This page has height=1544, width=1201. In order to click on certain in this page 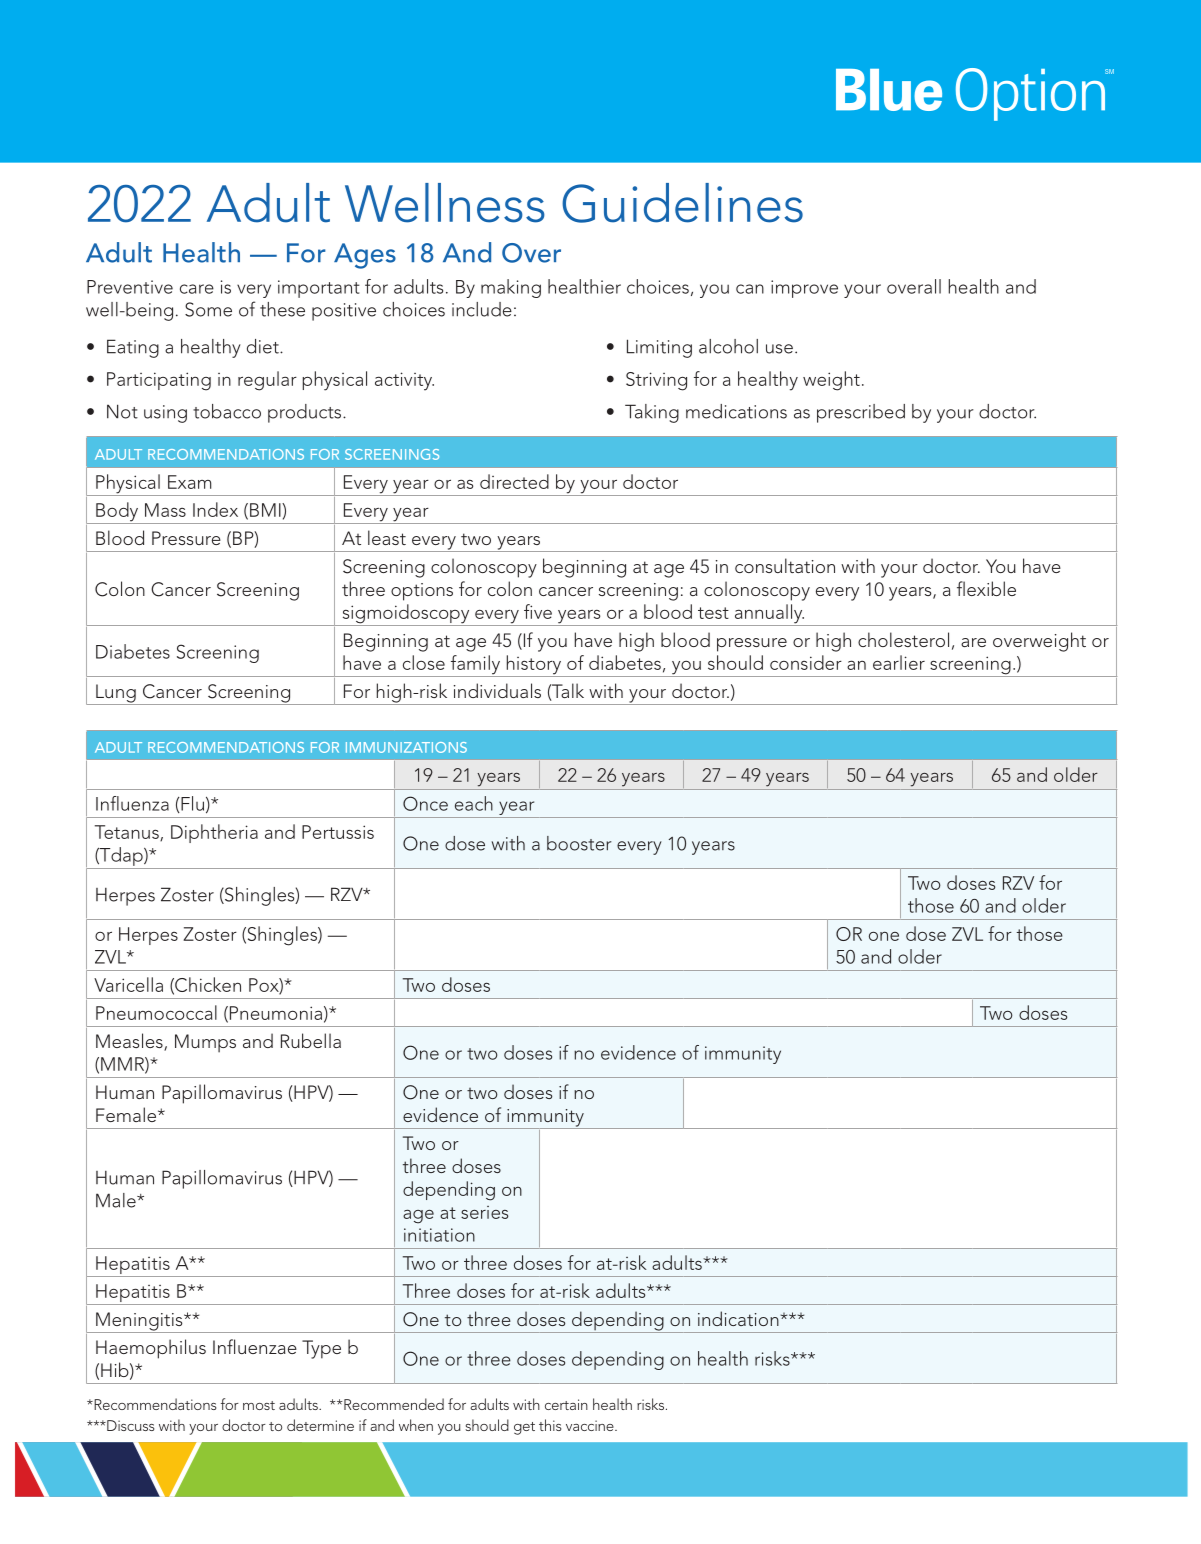, I will do `click(566, 1404)`.
